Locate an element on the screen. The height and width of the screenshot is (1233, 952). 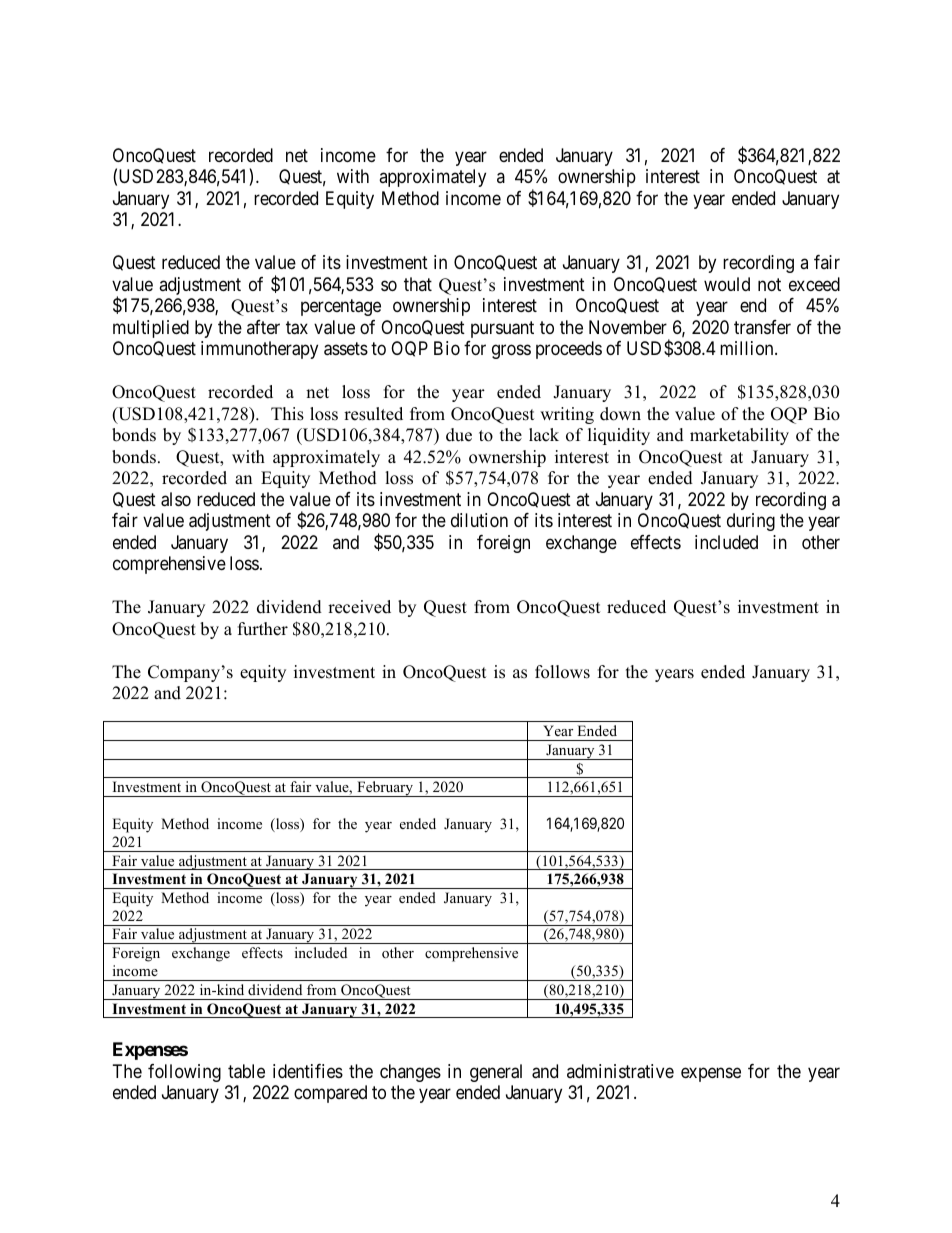
after is located at coordinates (263, 327).
